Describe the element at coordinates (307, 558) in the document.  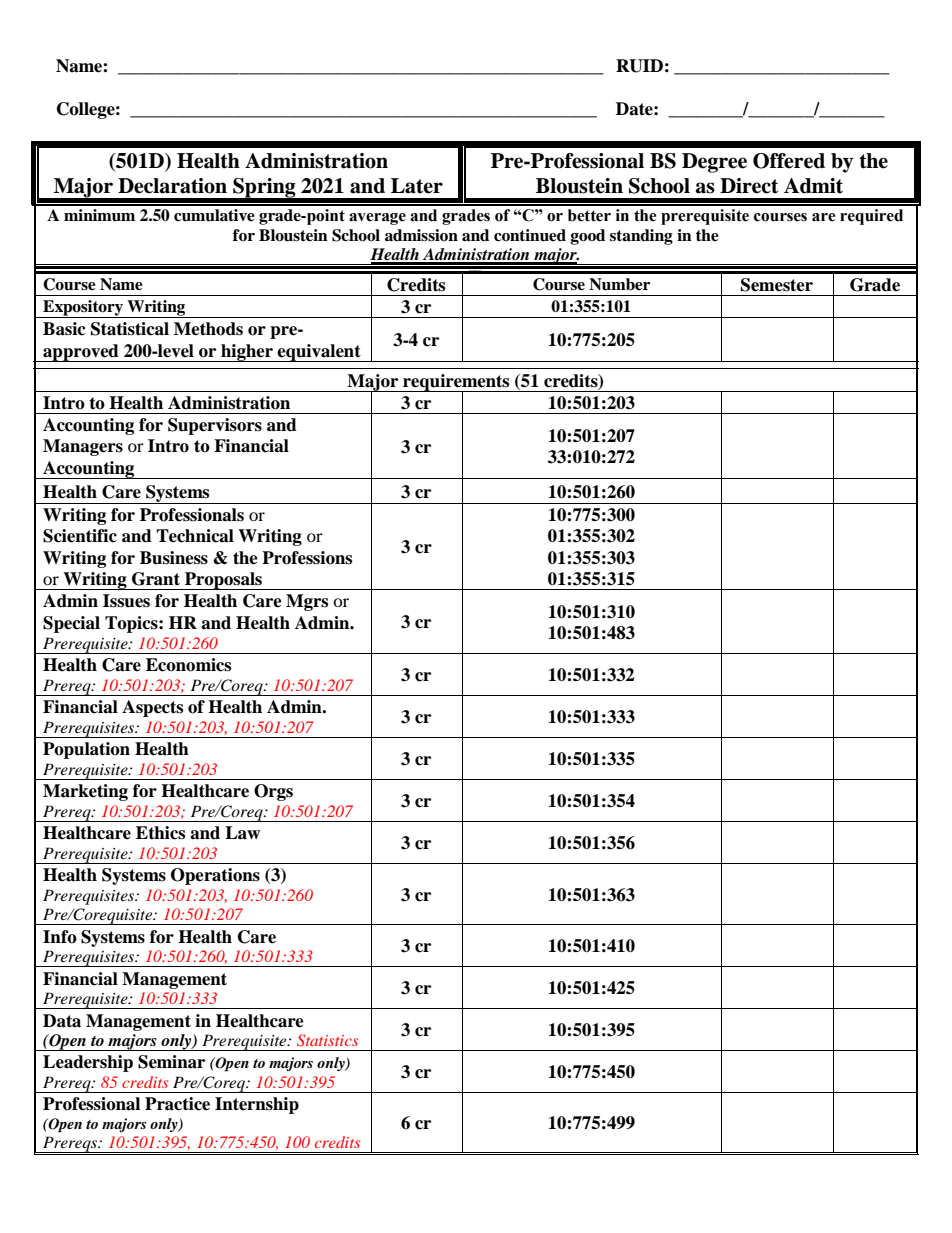
I see `Professions` at that location.
